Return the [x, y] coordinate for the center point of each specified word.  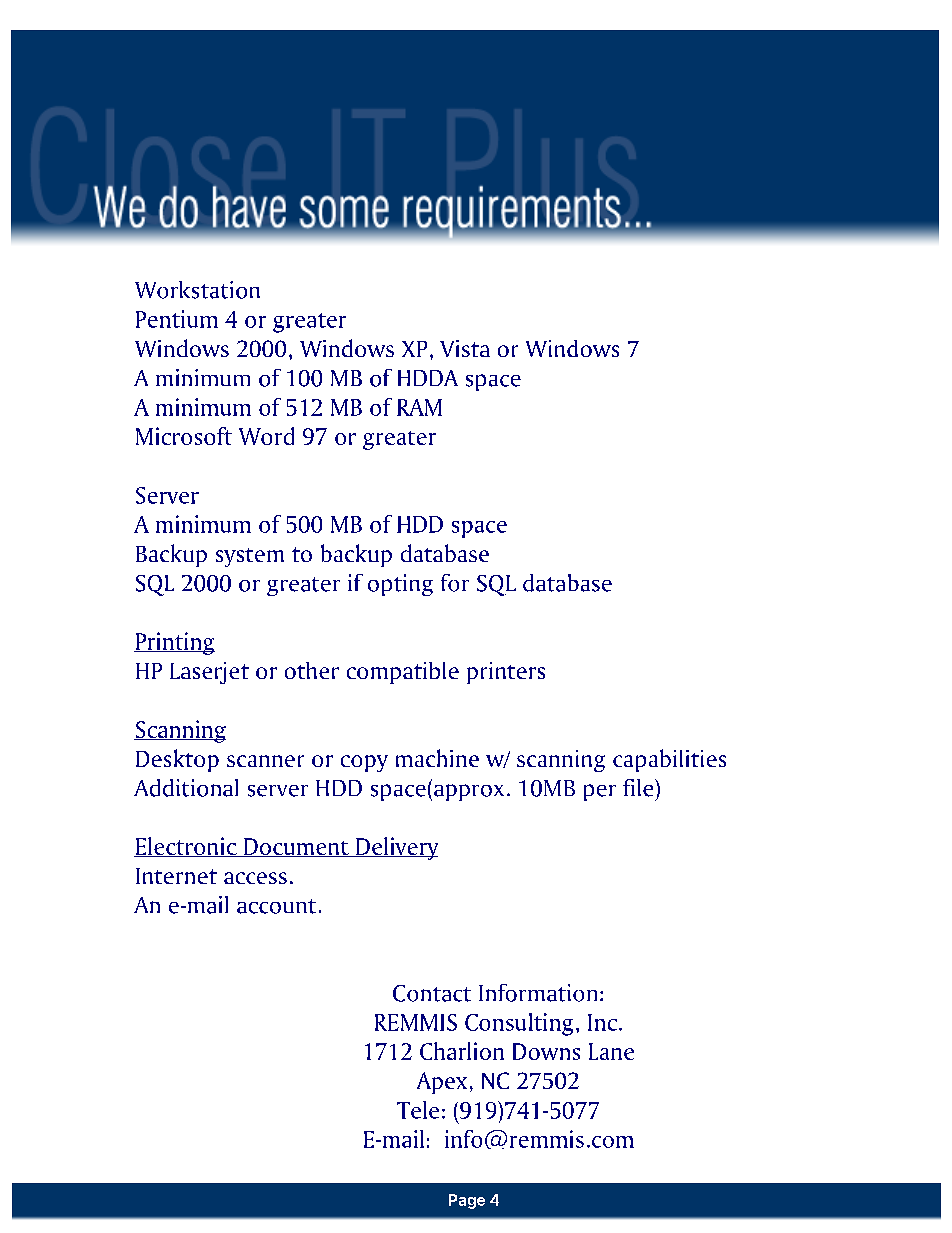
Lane [611, 1051]
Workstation [197, 290]
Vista [465, 348]
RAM [419, 407]
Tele [418, 1110]
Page [467, 1201]
